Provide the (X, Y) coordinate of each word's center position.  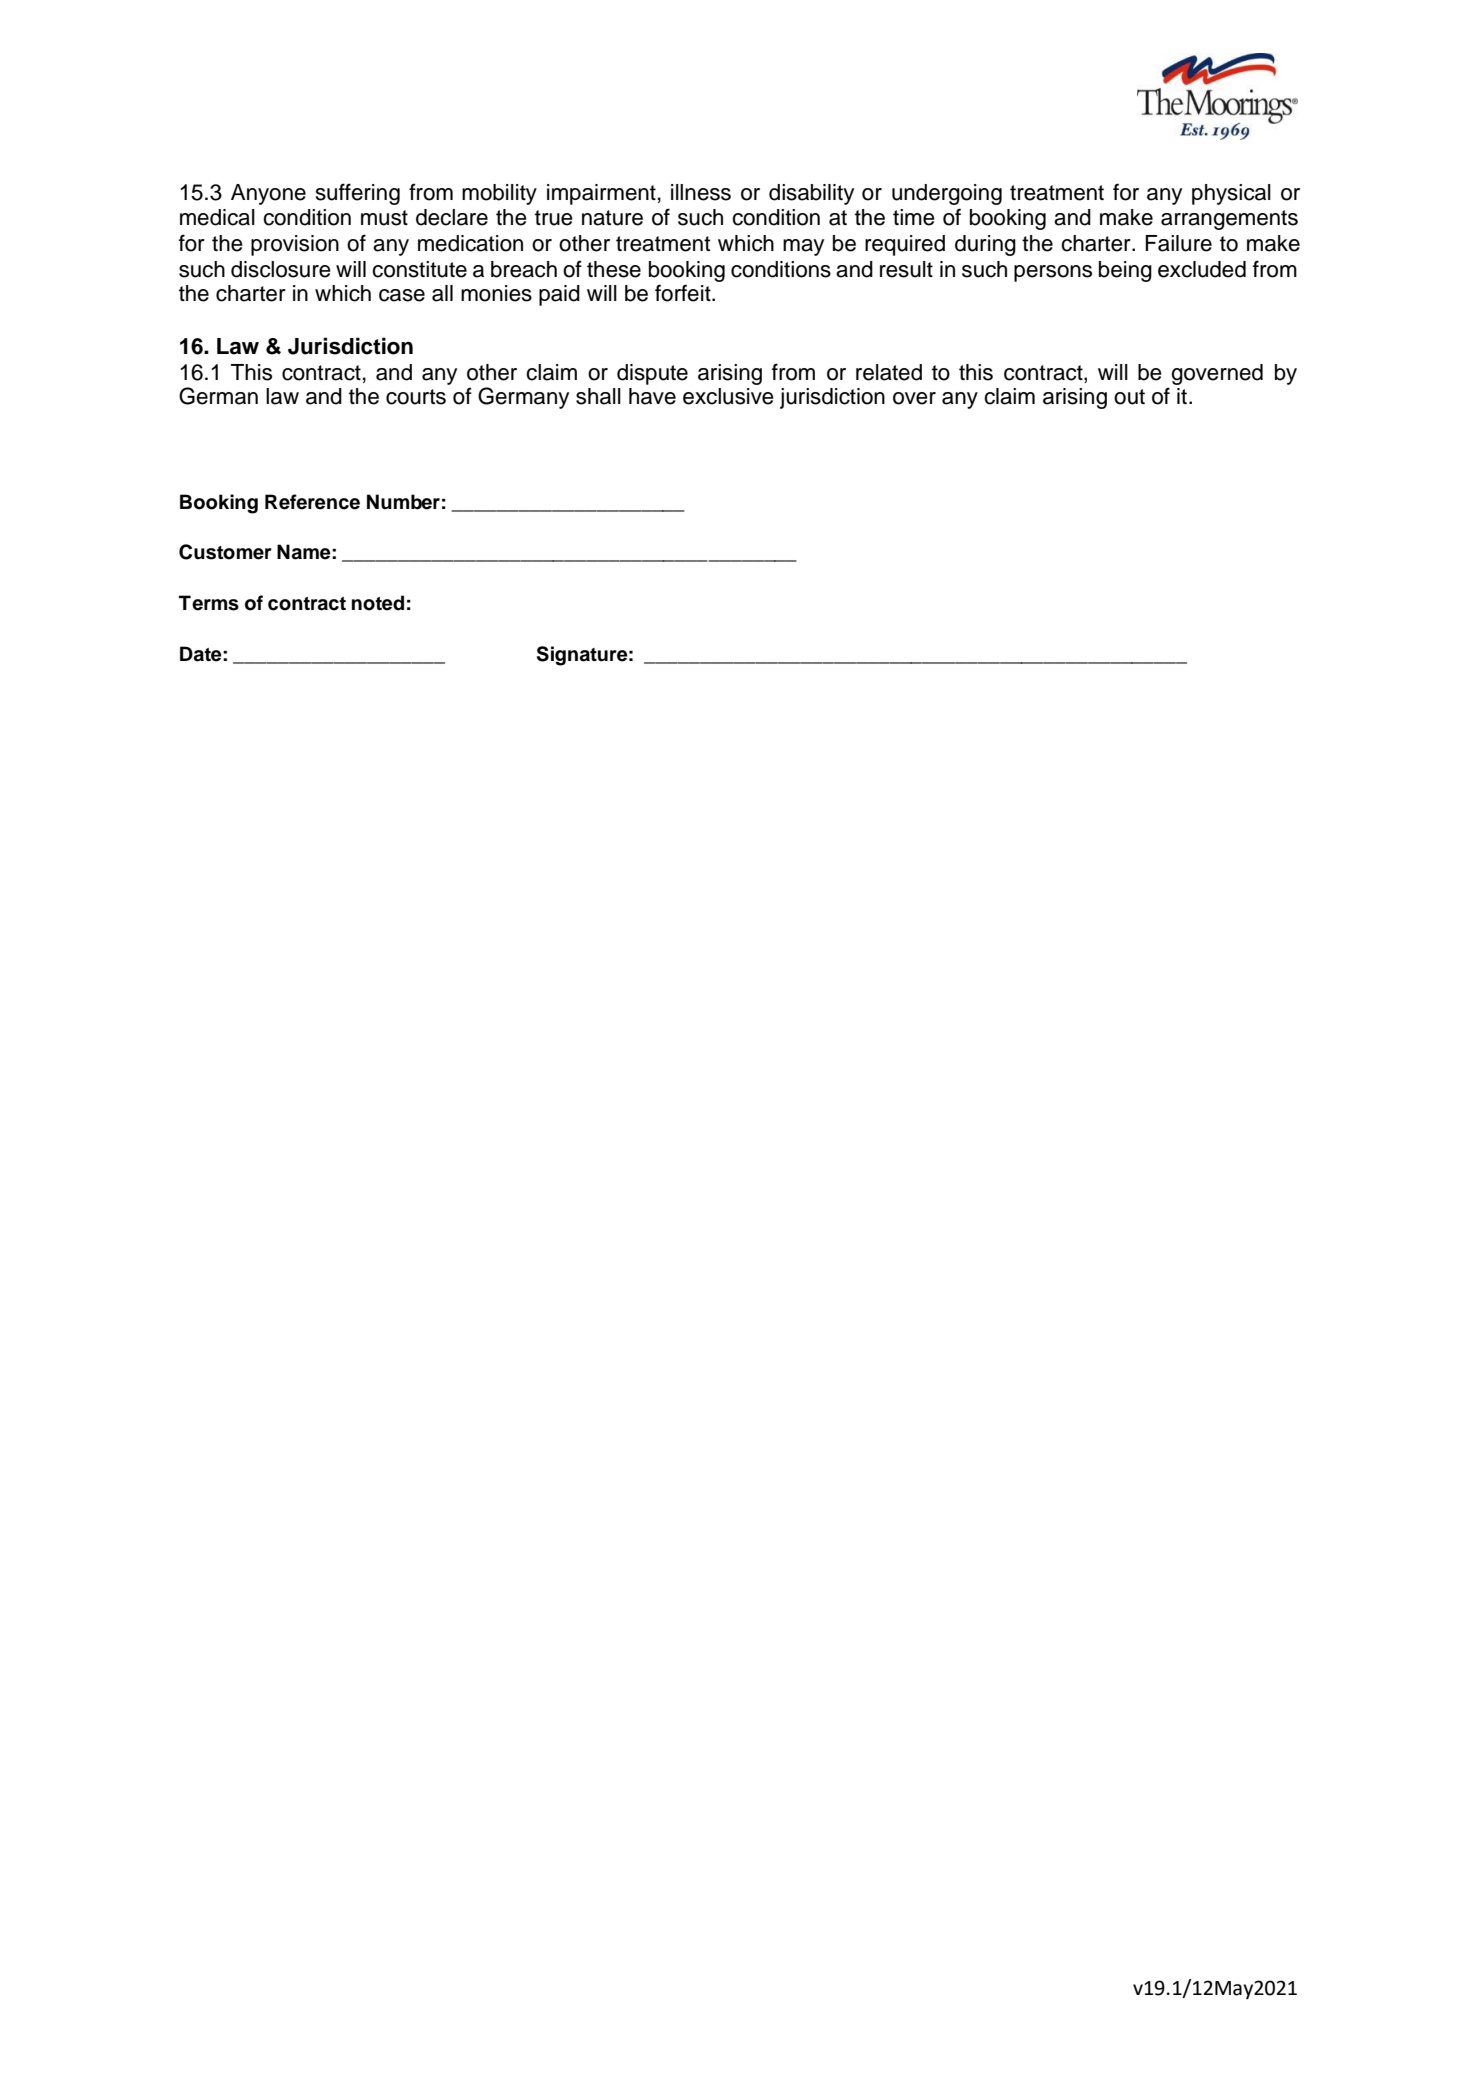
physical (1231, 194)
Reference (312, 502)
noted (378, 603)
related (889, 372)
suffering (358, 194)
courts (416, 397)
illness (701, 192)
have (652, 396)
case (402, 295)
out (1129, 397)
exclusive (728, 396)
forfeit (684, 293)
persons (1053, 273)
